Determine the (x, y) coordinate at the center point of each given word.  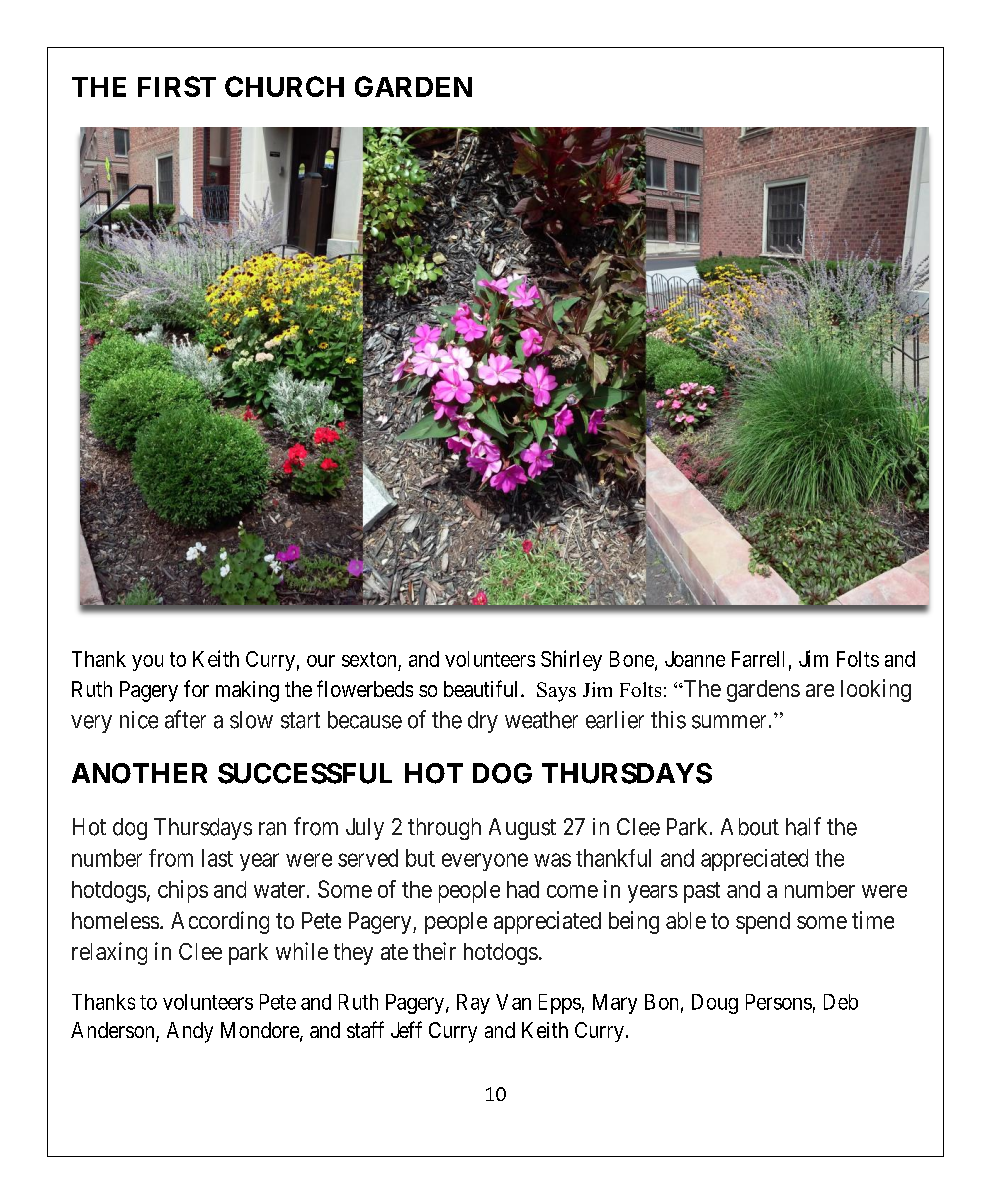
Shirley (571, 660)
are (820, 690)
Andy (190, 1032)
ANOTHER (139, 773)
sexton (369, 659)
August (522, 829)
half (803, 826)
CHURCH (284, 86)
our (321, 661)
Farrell (758, 659)
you (147, 663)
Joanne (695, 659)
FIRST (177, 86)
